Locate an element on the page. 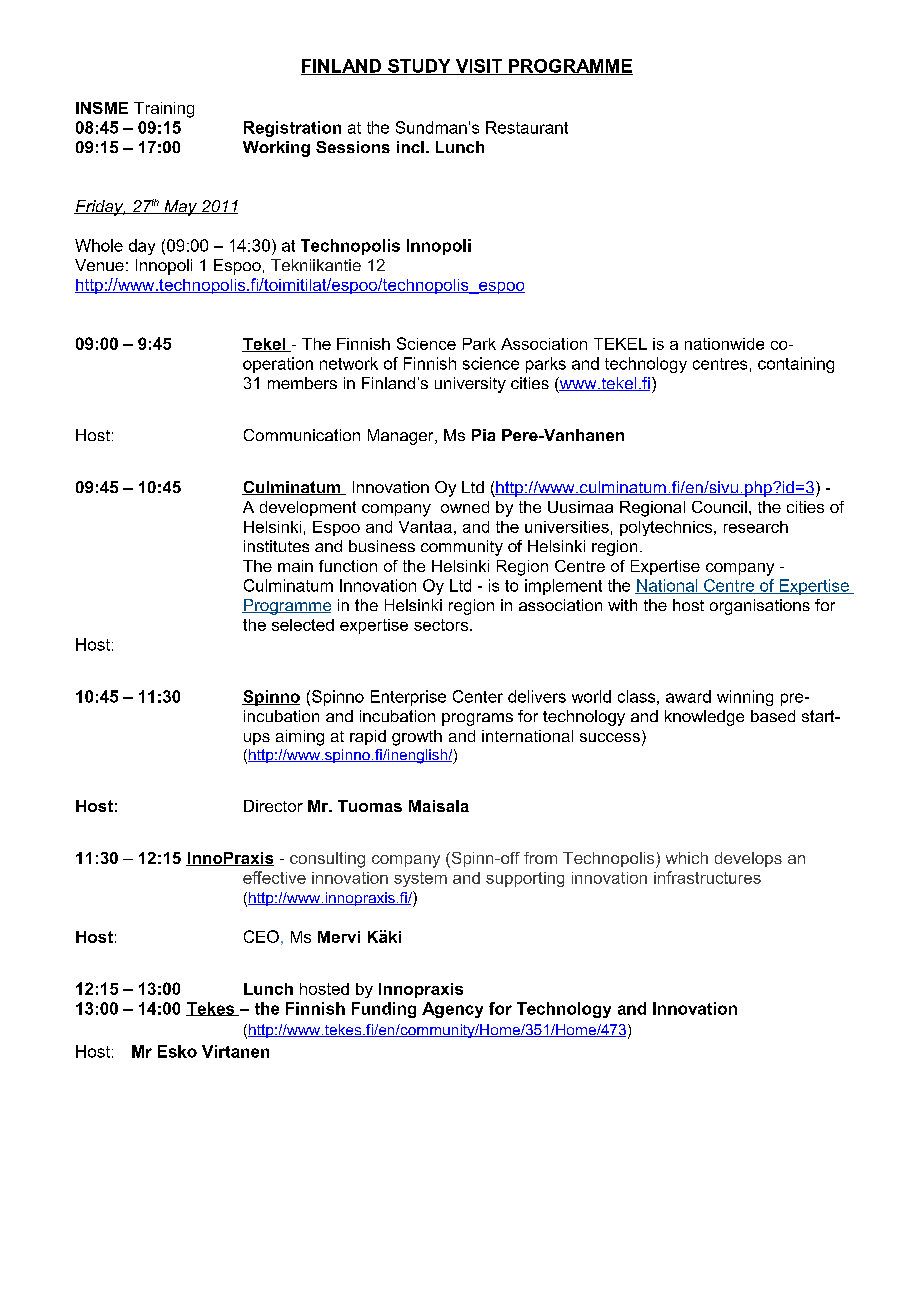  university is located at coordinates (470, 385).
